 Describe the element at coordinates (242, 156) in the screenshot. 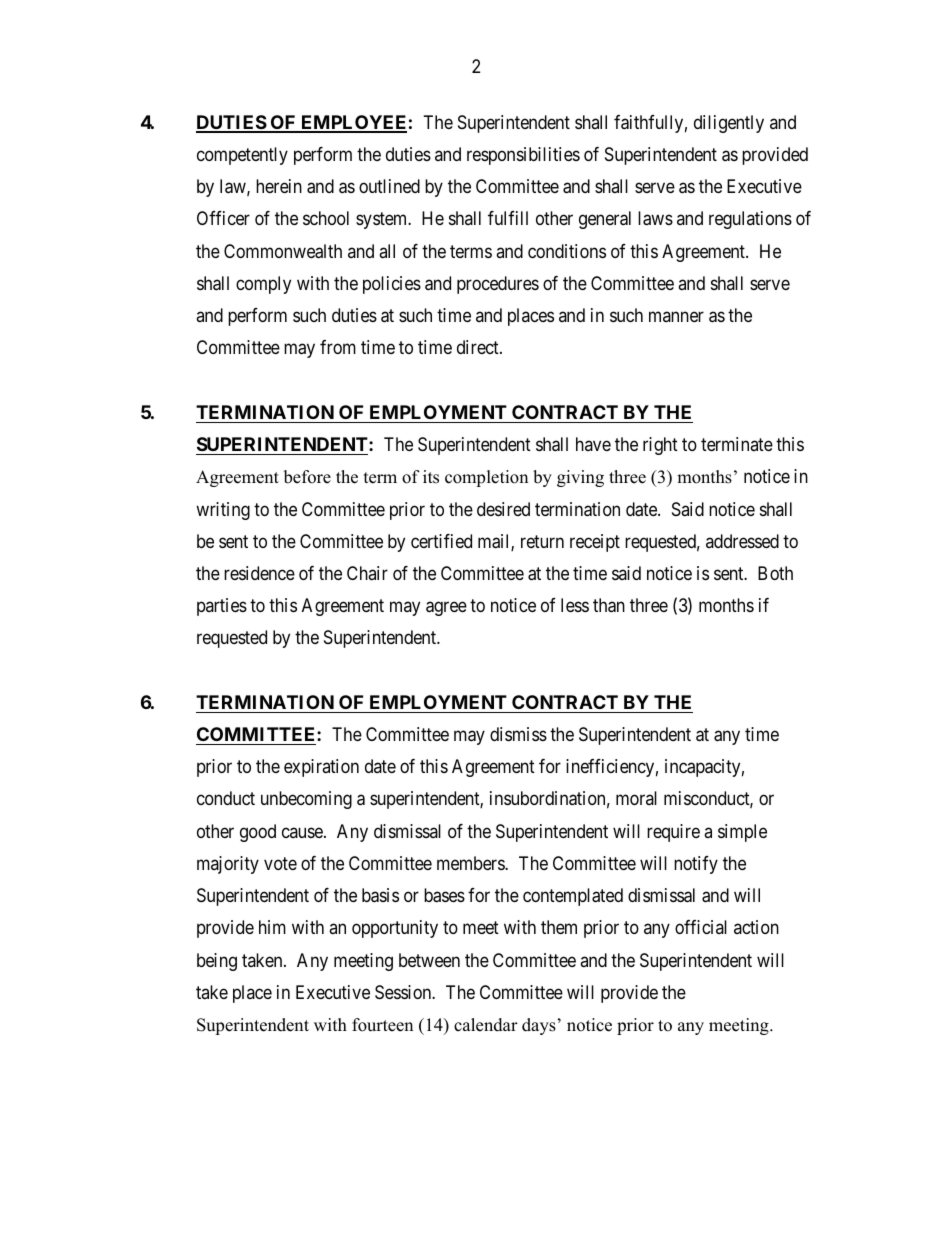

I see `competently` at that location.
